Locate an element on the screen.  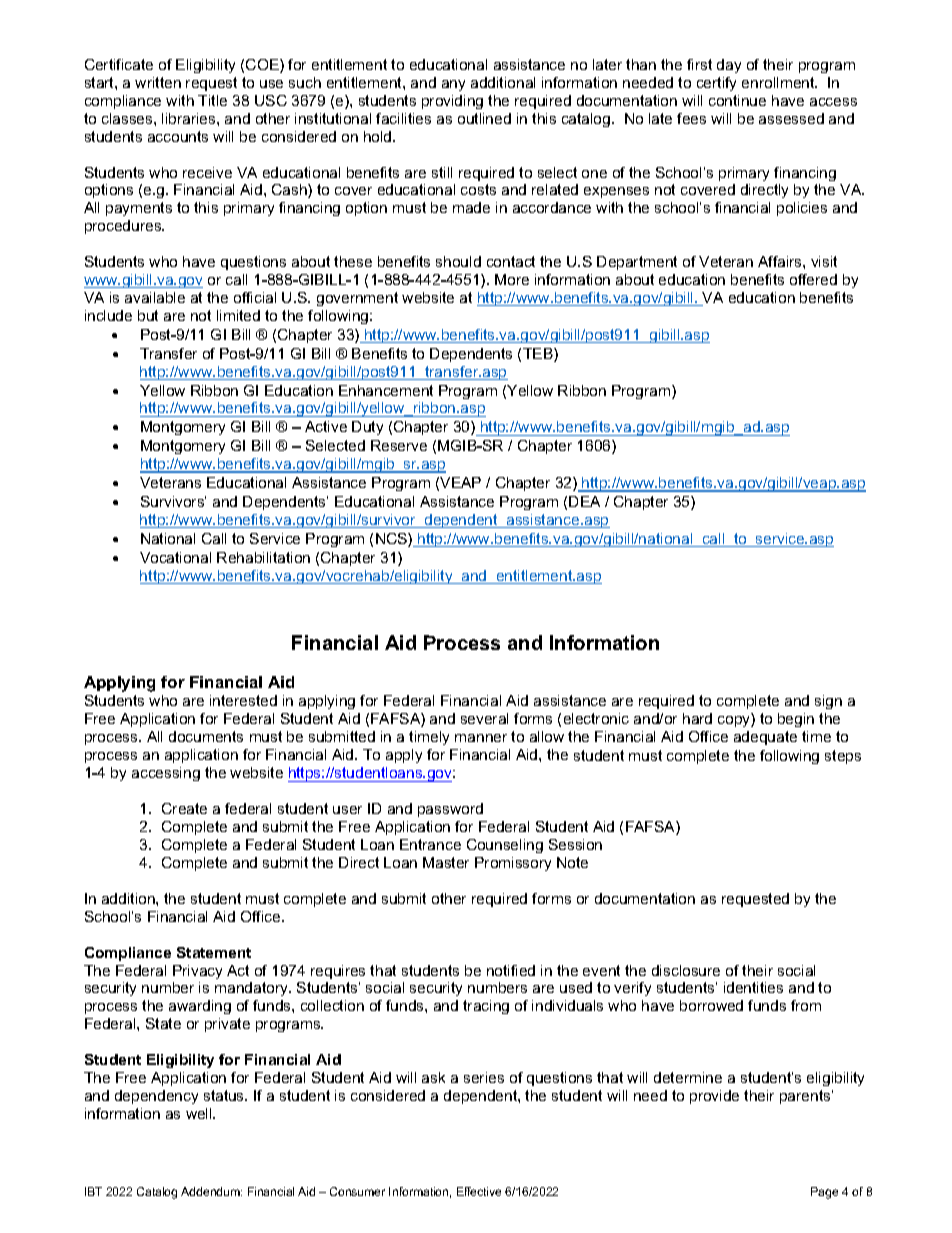
libraries is located at coordinates (190, 118).
